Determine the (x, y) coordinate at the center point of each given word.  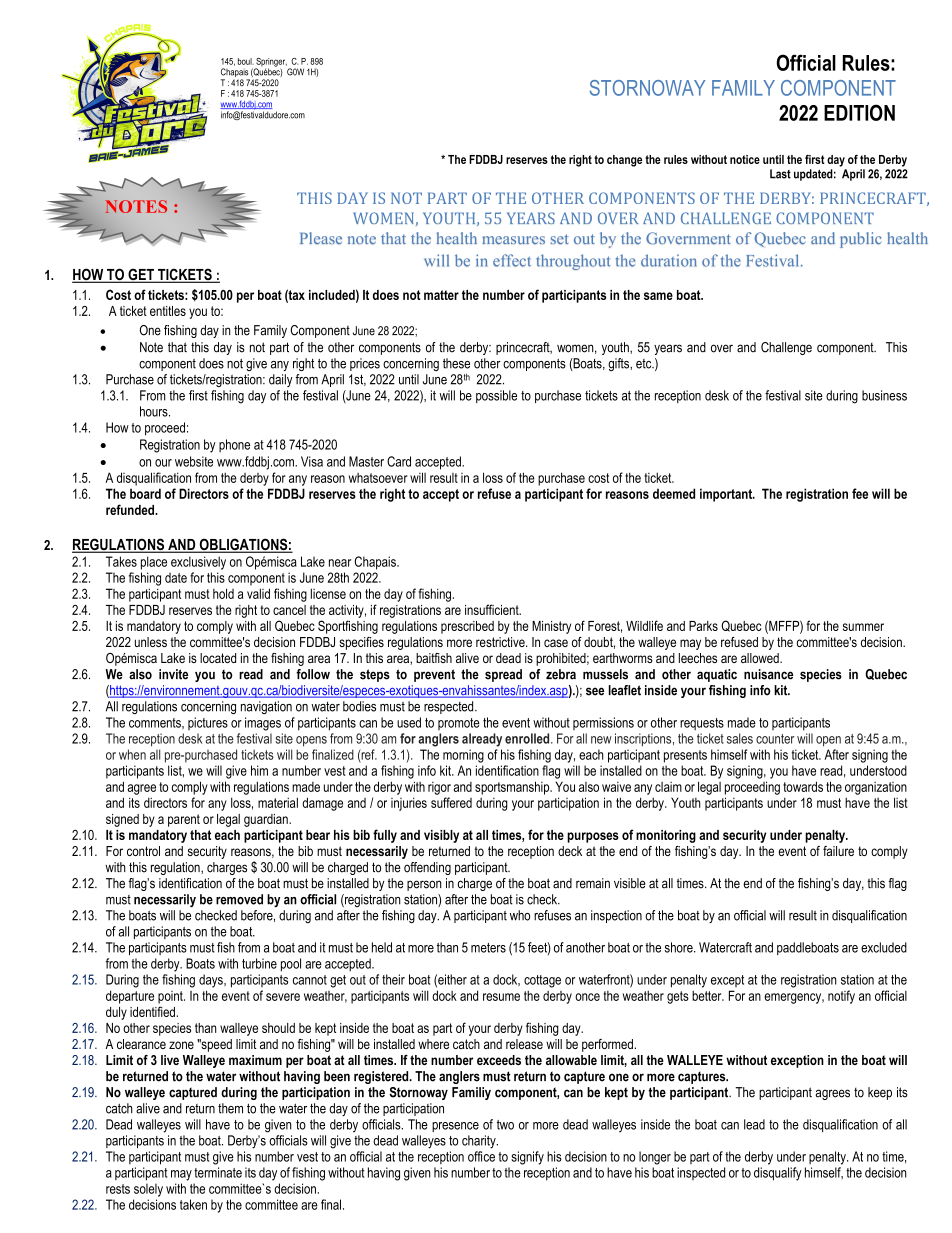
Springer (271, 63)
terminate (218, 1172)
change (624, 161)
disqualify (778, 1174)
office (481, 1156)
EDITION (859, 112)
